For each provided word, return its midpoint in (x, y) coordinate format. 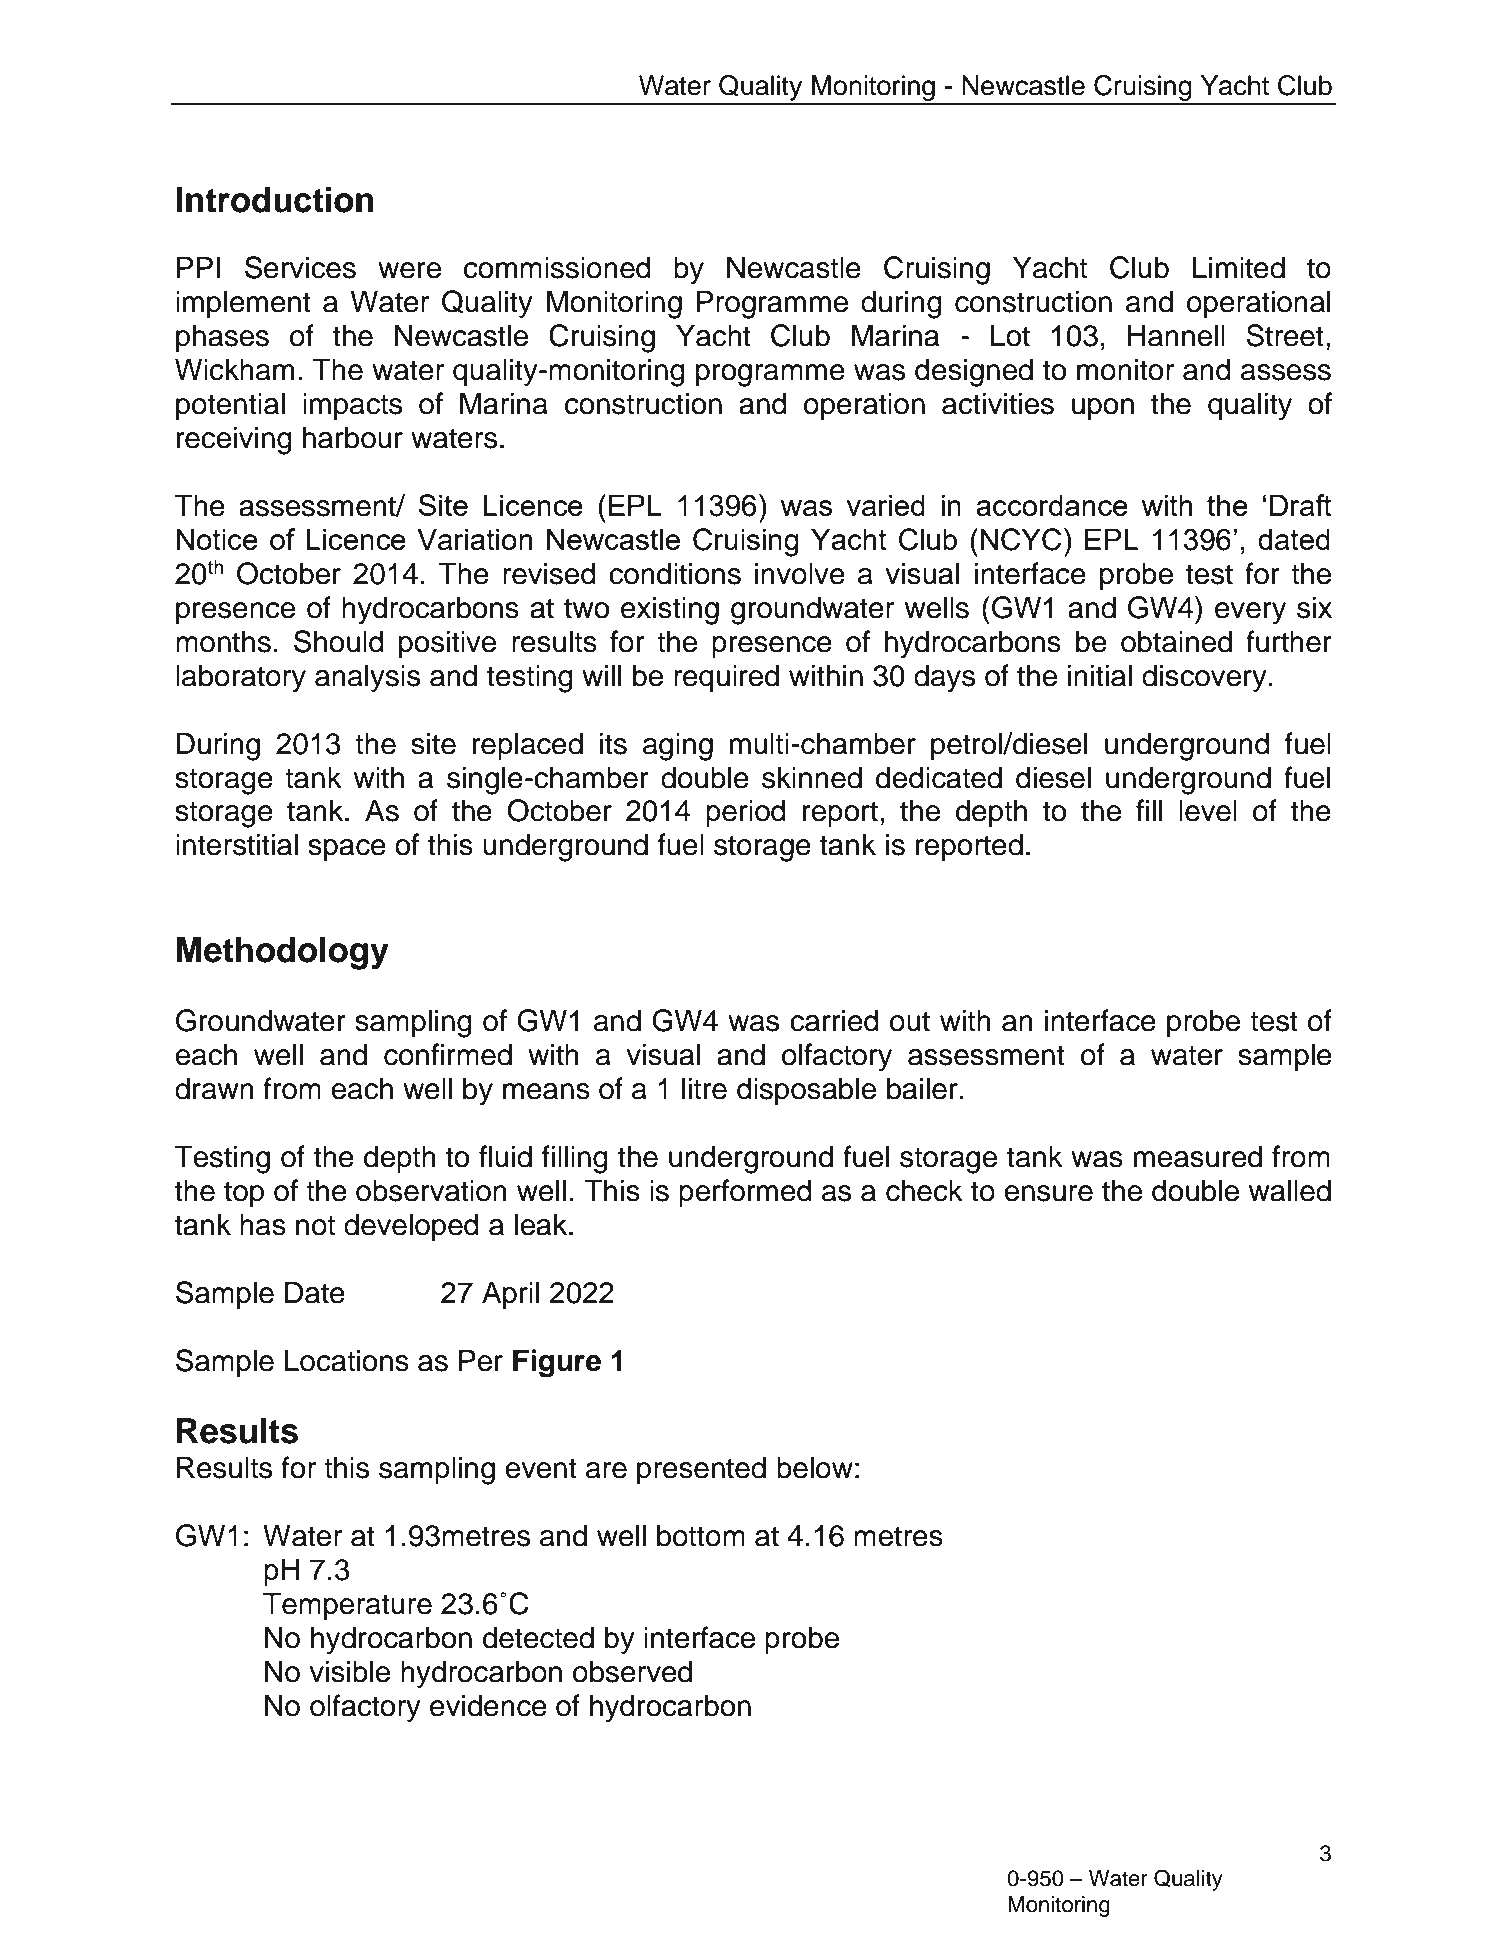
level (1208, 810)
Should (339, 641)
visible (349, 1671)
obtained (1176, 641)
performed (745, 1193)
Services (300, 267)
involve (800, 573)
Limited (1238, 267)
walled (1290, 1190)
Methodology (283, 953)
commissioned (557, 267)
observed (632, 1671)
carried (834, 1020)
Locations (347, 1360)
